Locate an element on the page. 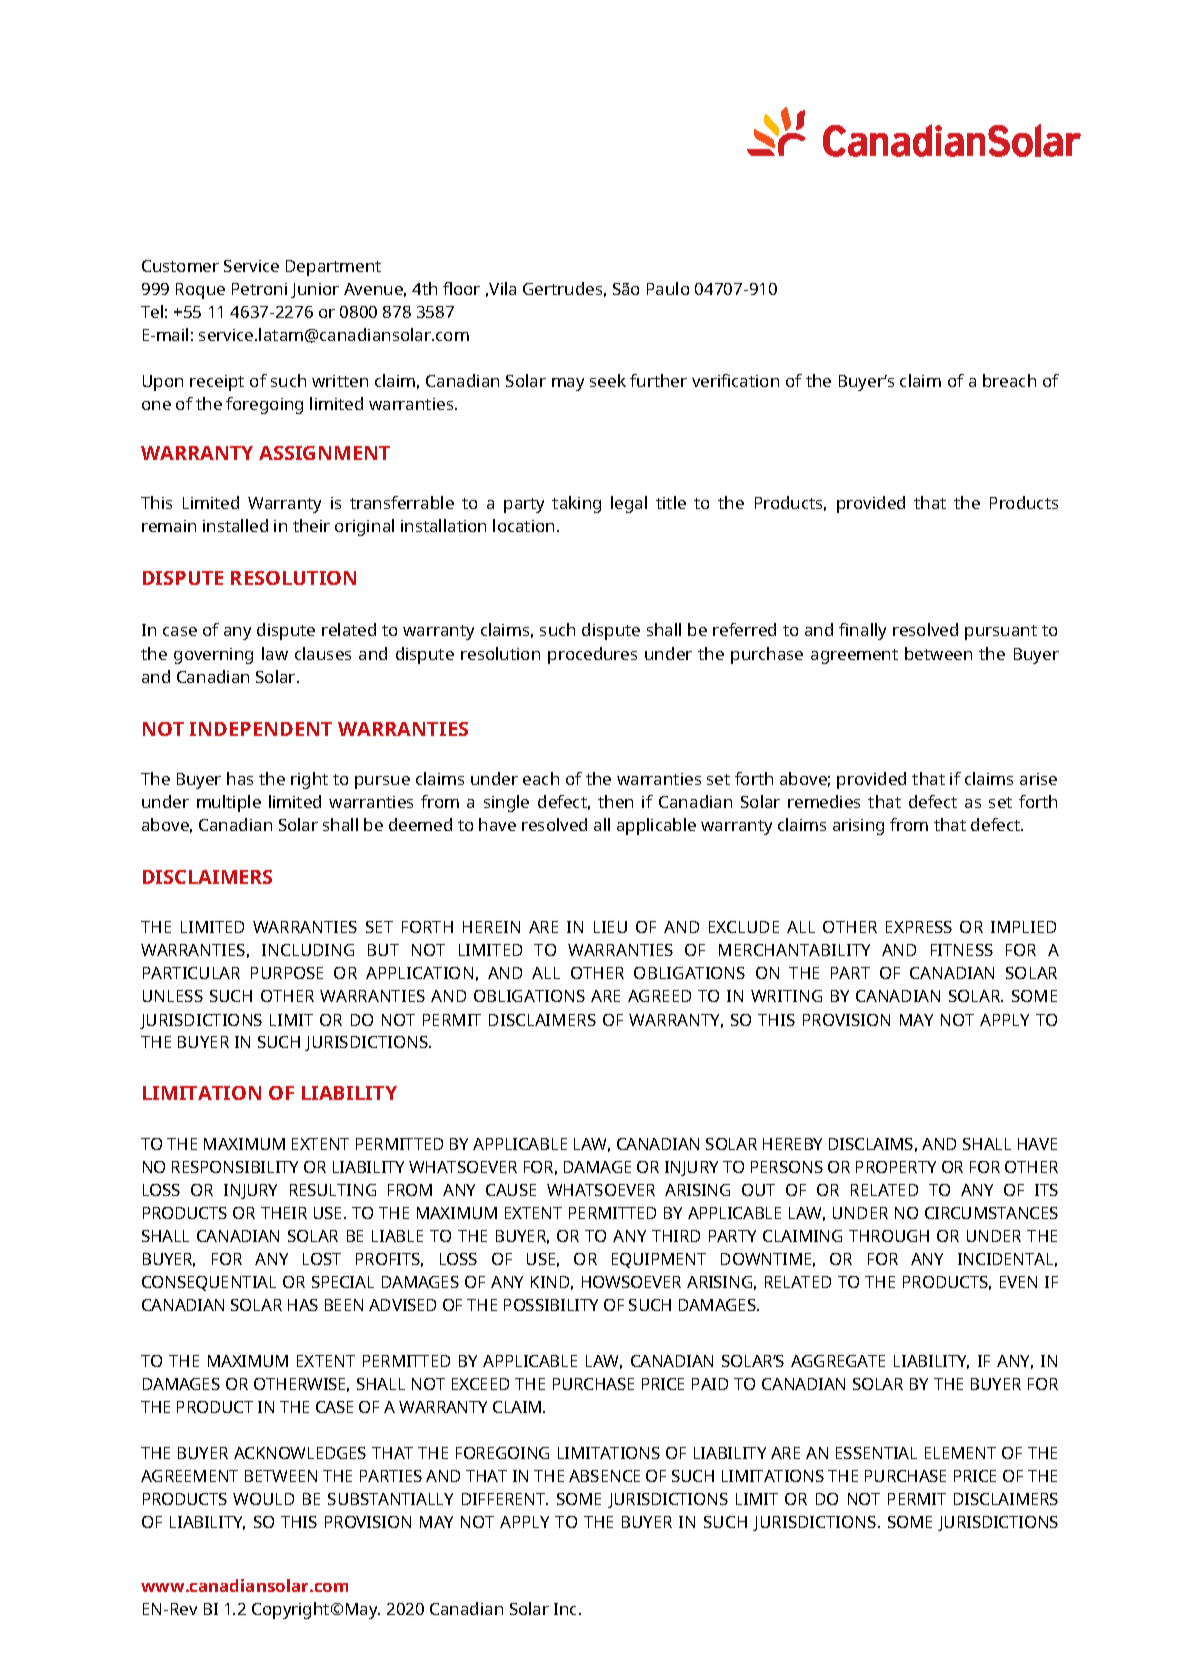  ACKNOWLEDGES is located at coordinates (300, 1453).
